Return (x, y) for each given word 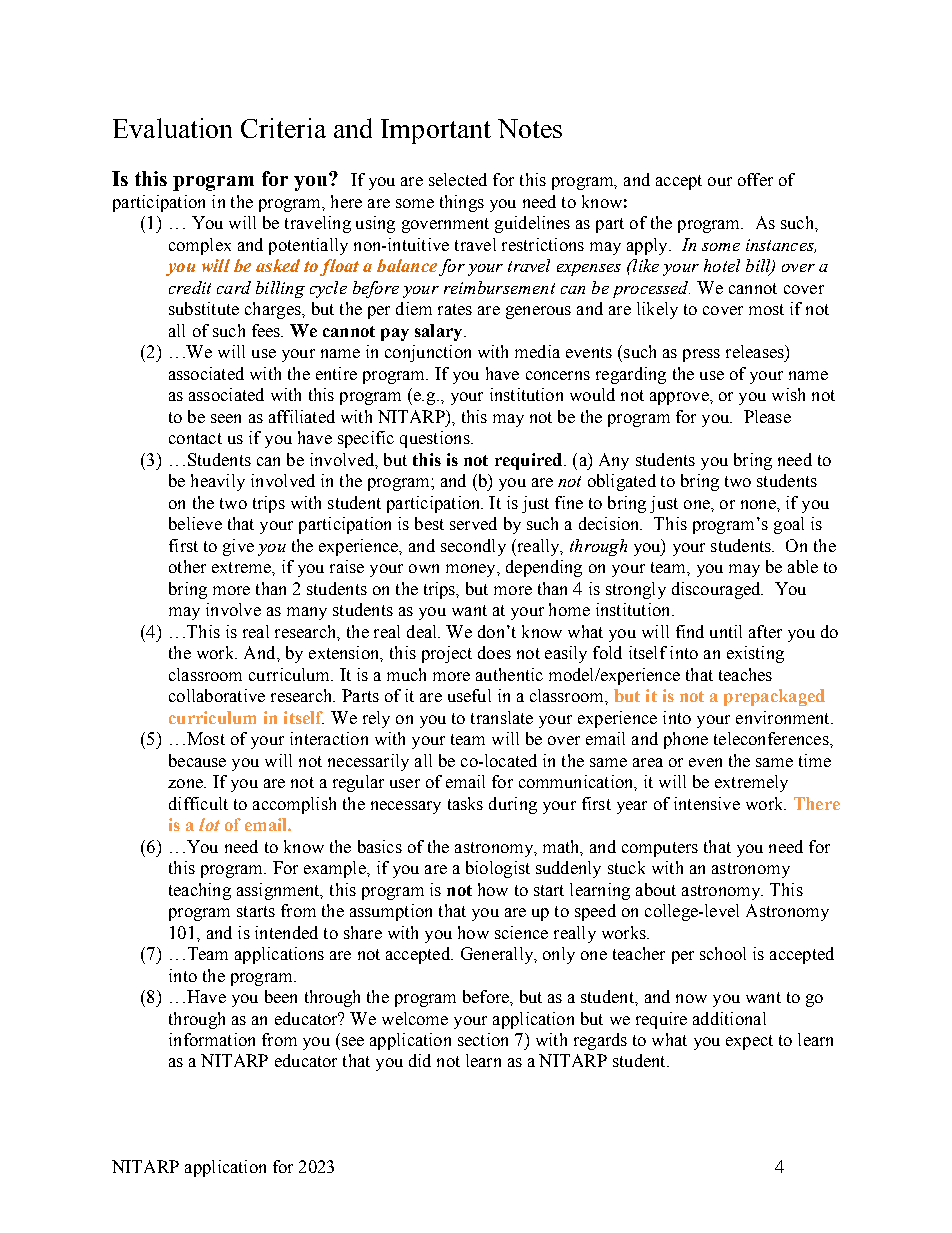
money (472, 570)
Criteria (283, 128)
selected (458, 179)
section (483, 1039)
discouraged (717, 590)
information (212, 1039)
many (307, 613)
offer (755, 179)
